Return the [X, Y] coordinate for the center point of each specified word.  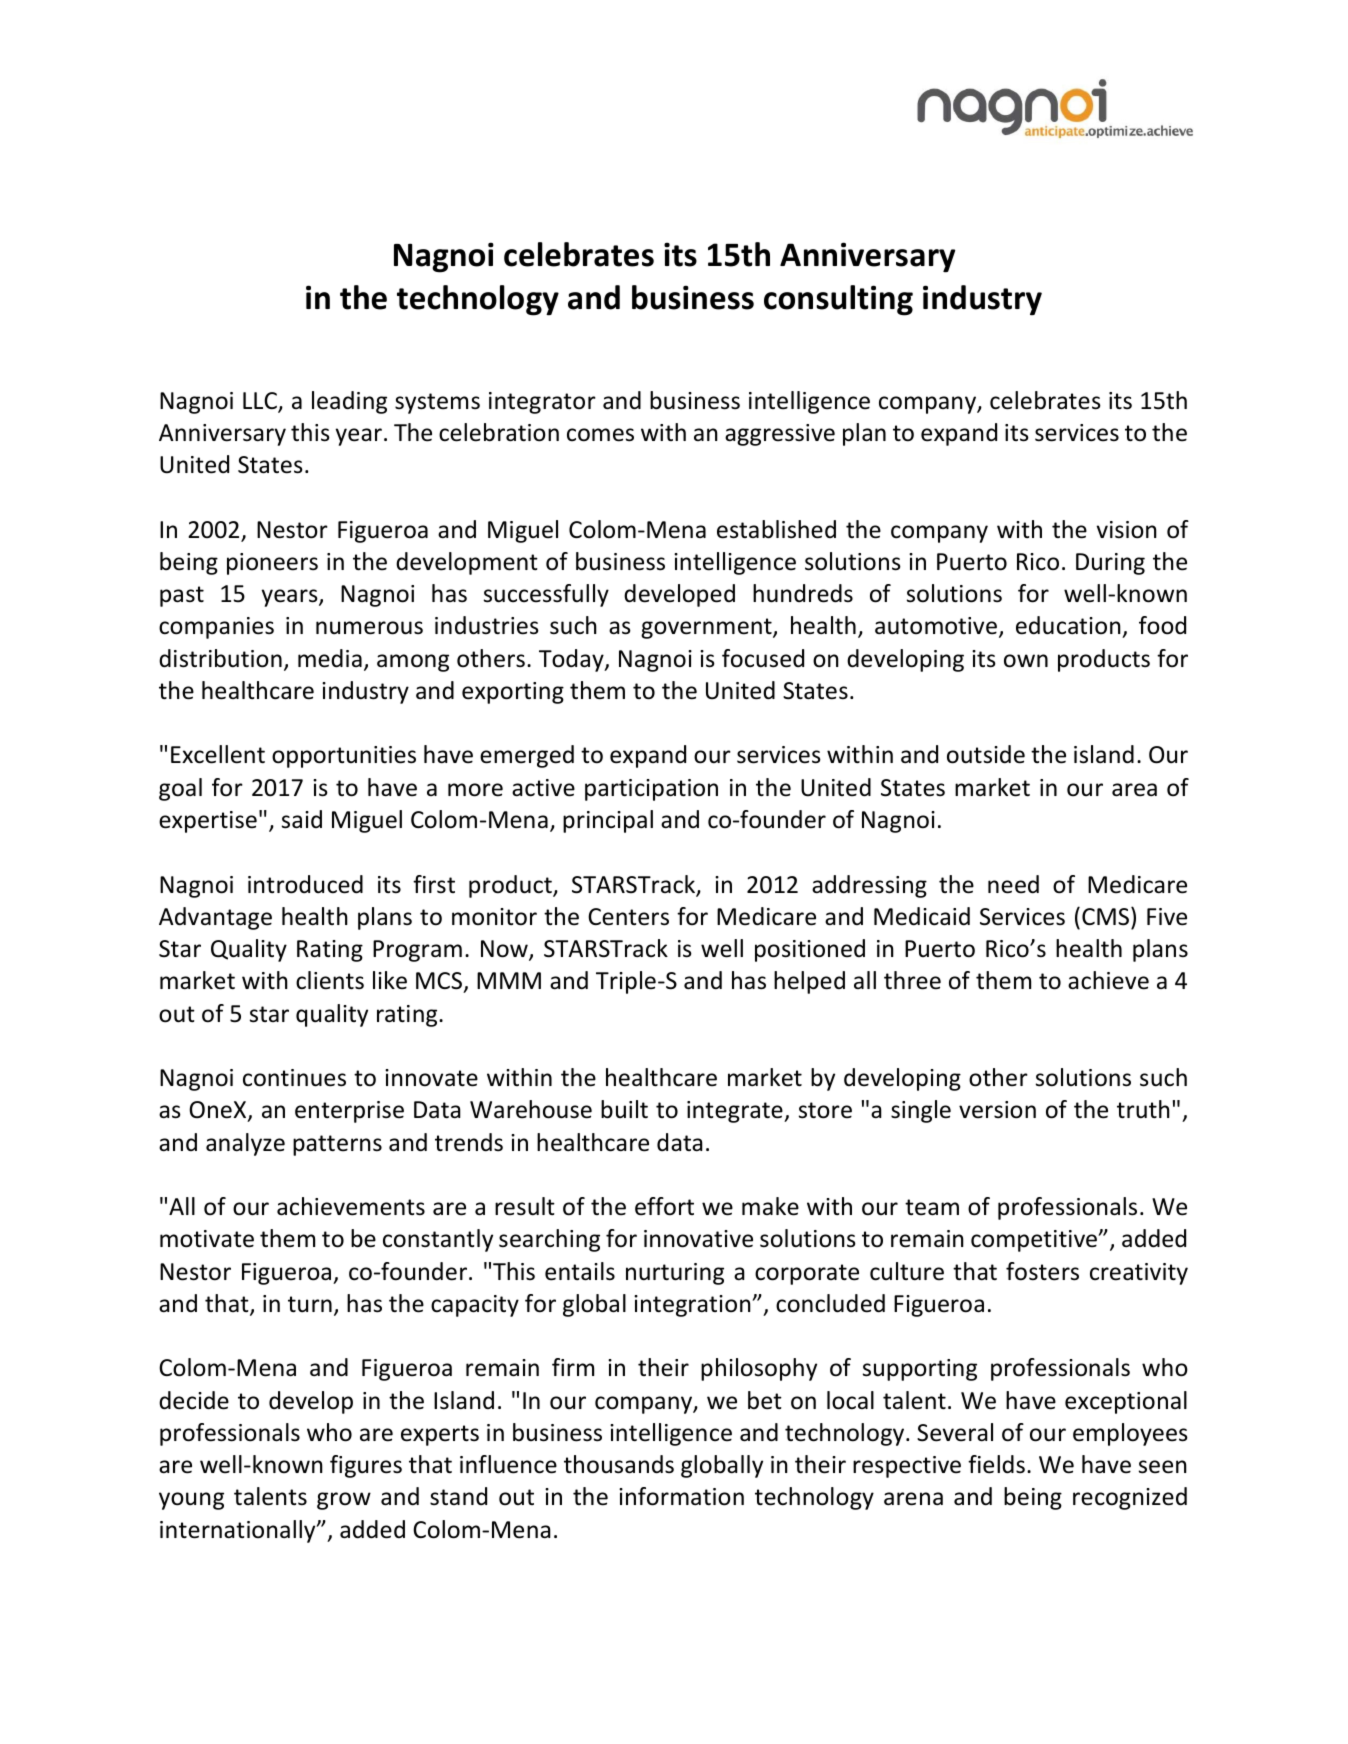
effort [664, 1206]
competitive [1035, 1241]
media [330, 658]
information [681, 1496]
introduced [305, 884]
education [1069, 627]
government [707, 628]
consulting [838, 300]
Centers [628, 917]
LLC [261, 402]
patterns [337, 1145]
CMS [1107, 916]
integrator [542, 403]
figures [366, 1466]
